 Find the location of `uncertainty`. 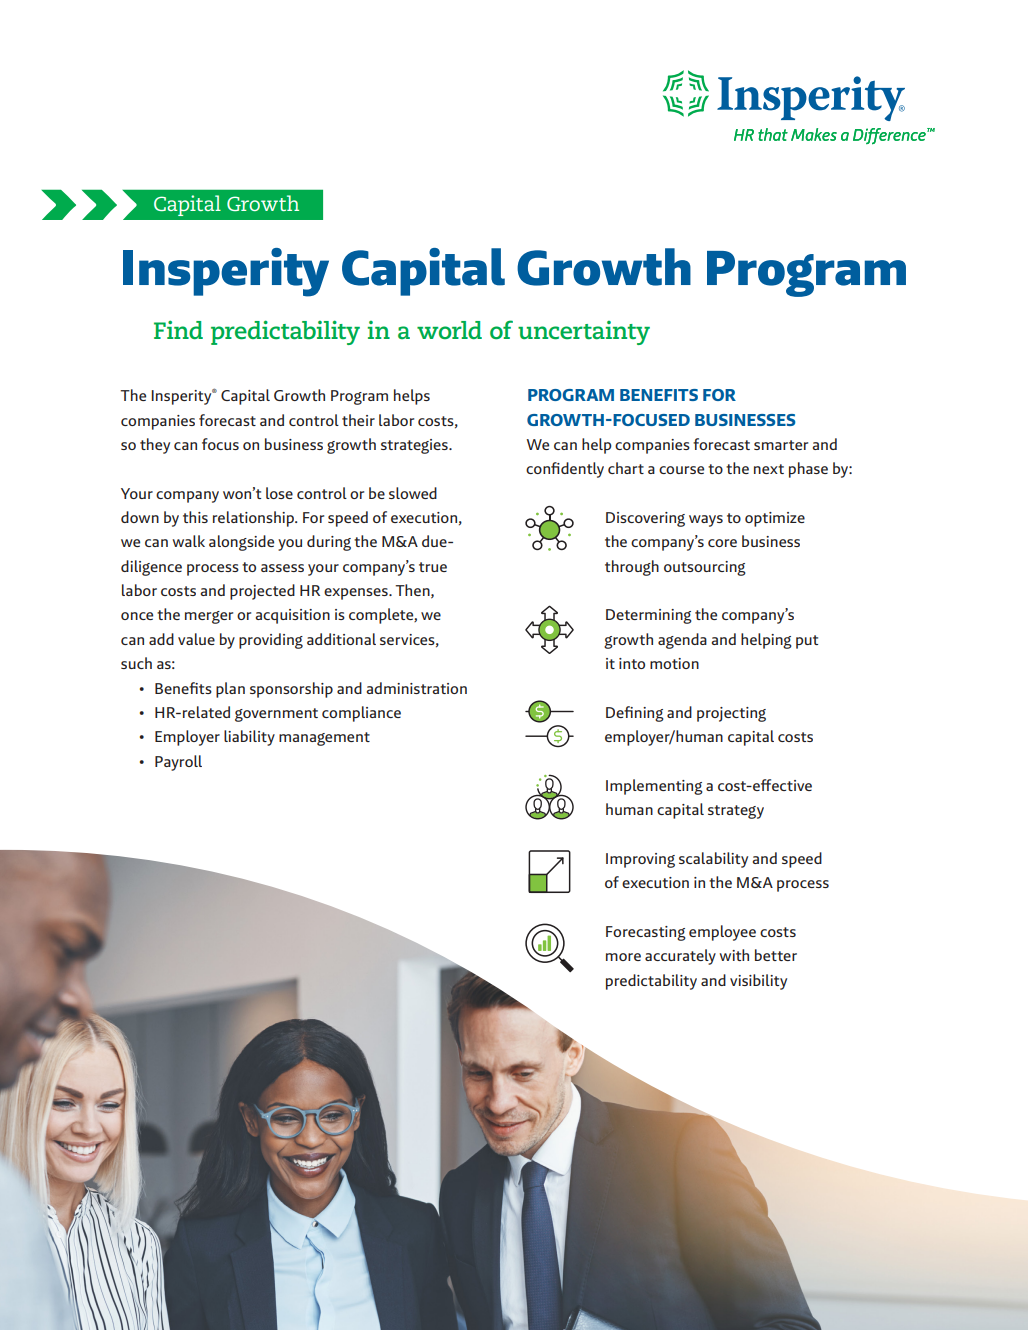

uncertainty is located at coordinates (584, 333).
